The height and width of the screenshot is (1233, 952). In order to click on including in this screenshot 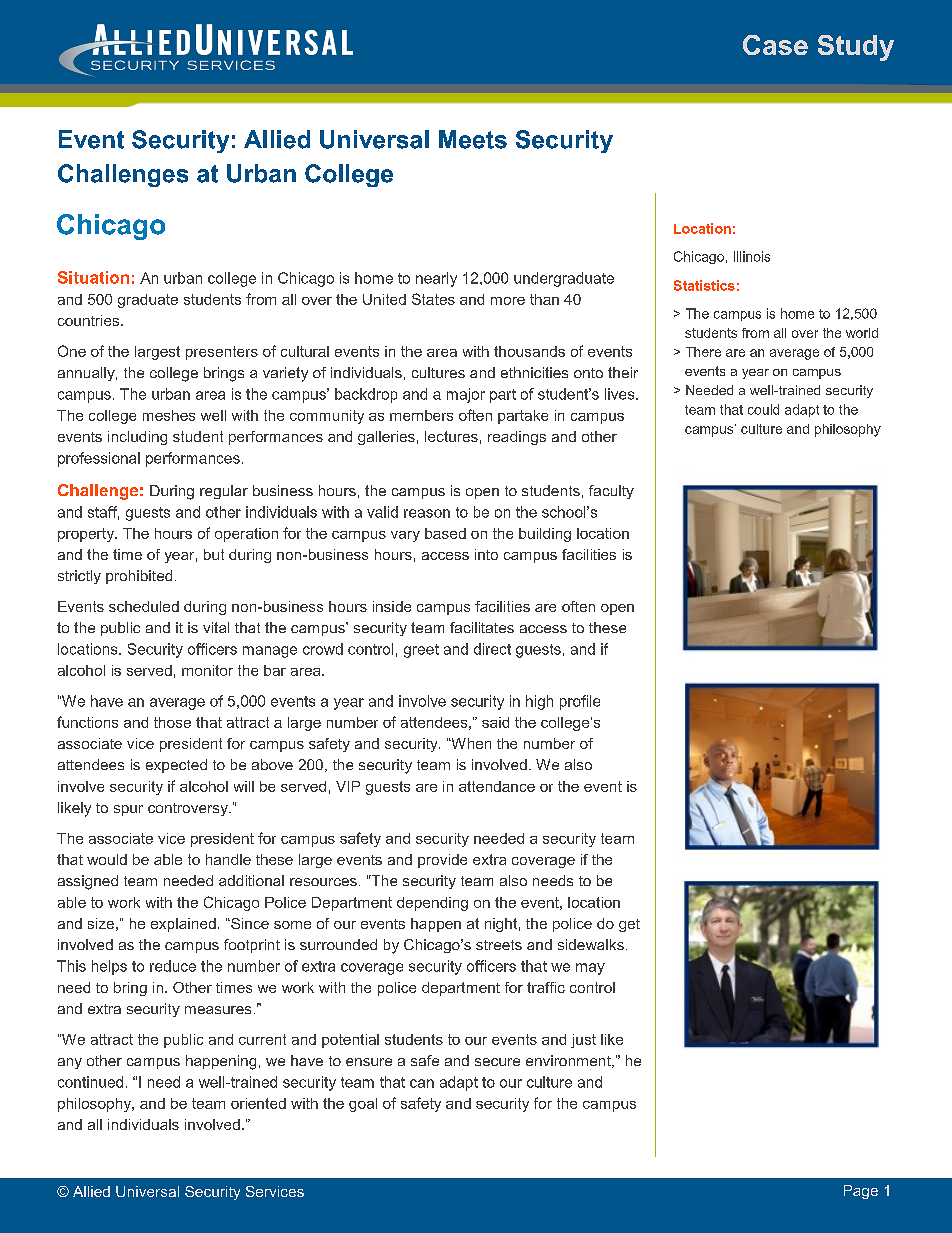, I will do `click(137, 438)`.
